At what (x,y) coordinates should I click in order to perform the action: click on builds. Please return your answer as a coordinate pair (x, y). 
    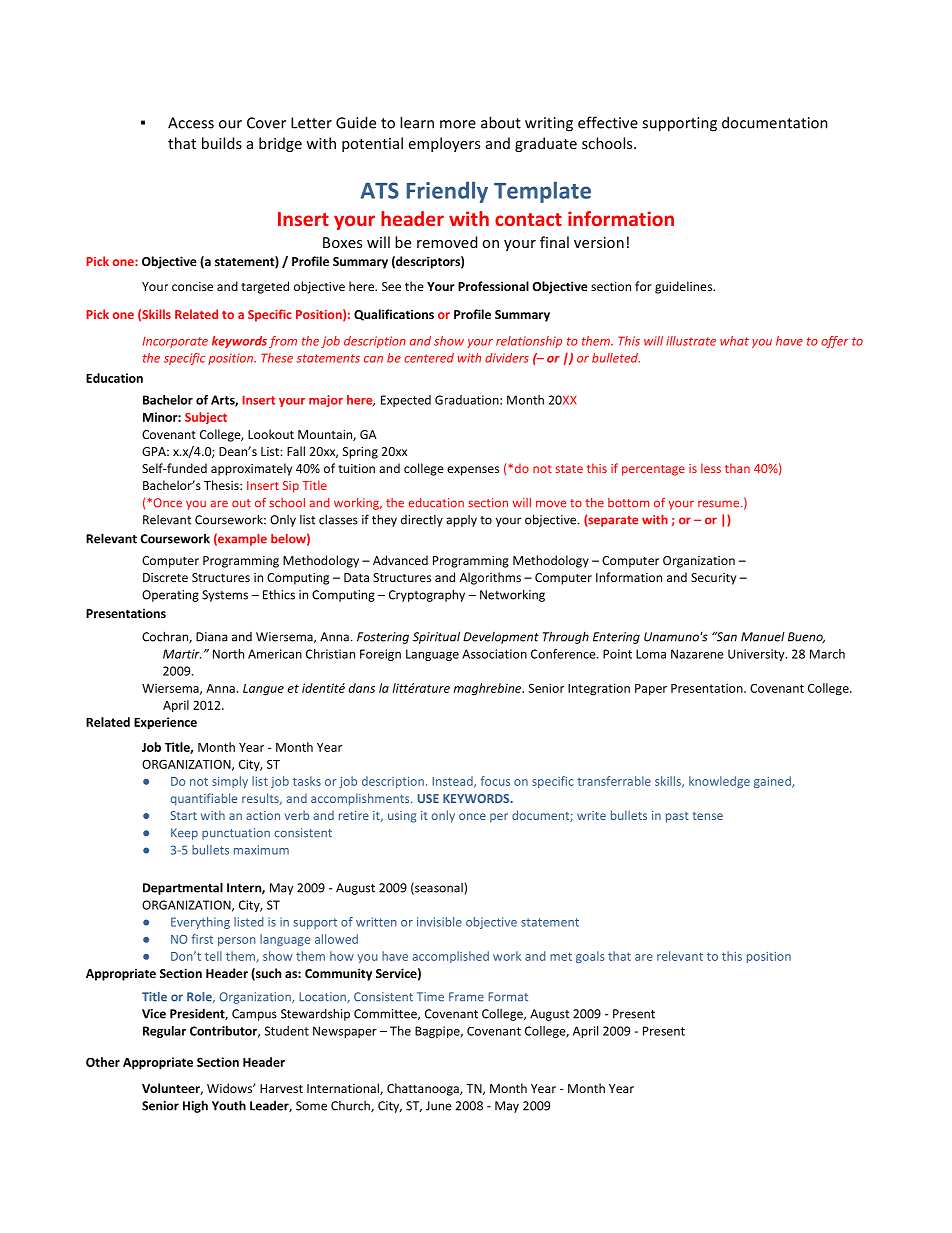
    Looking at the image, I should click on (222, 143).
